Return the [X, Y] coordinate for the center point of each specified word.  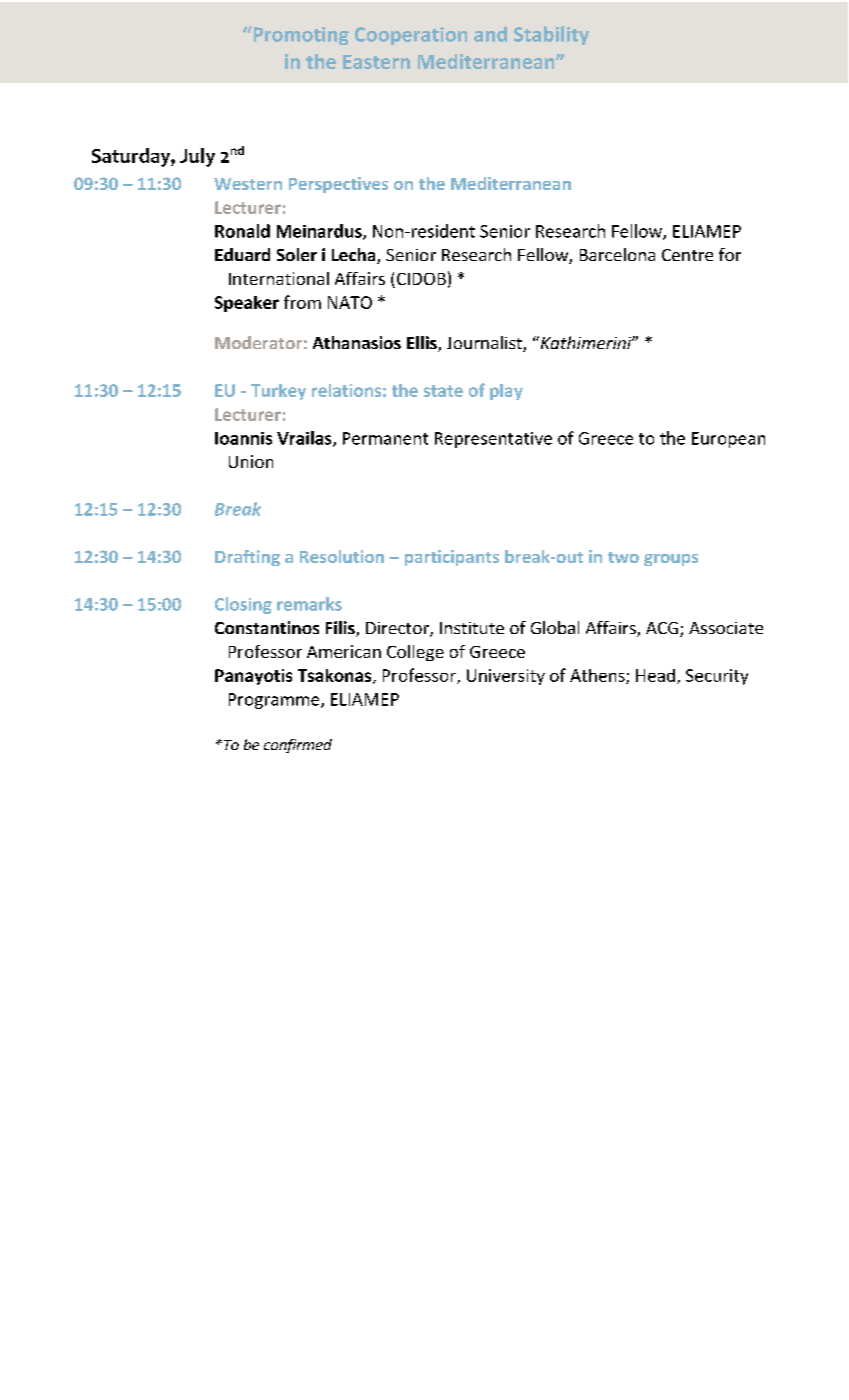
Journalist [485, 344]
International [279, 278]
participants [452, 558]
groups [671, 560]
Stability [551, 35]
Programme [275, 701]
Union [251, 461]
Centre [687, 255]
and [490, 34]
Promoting [300, 35]
